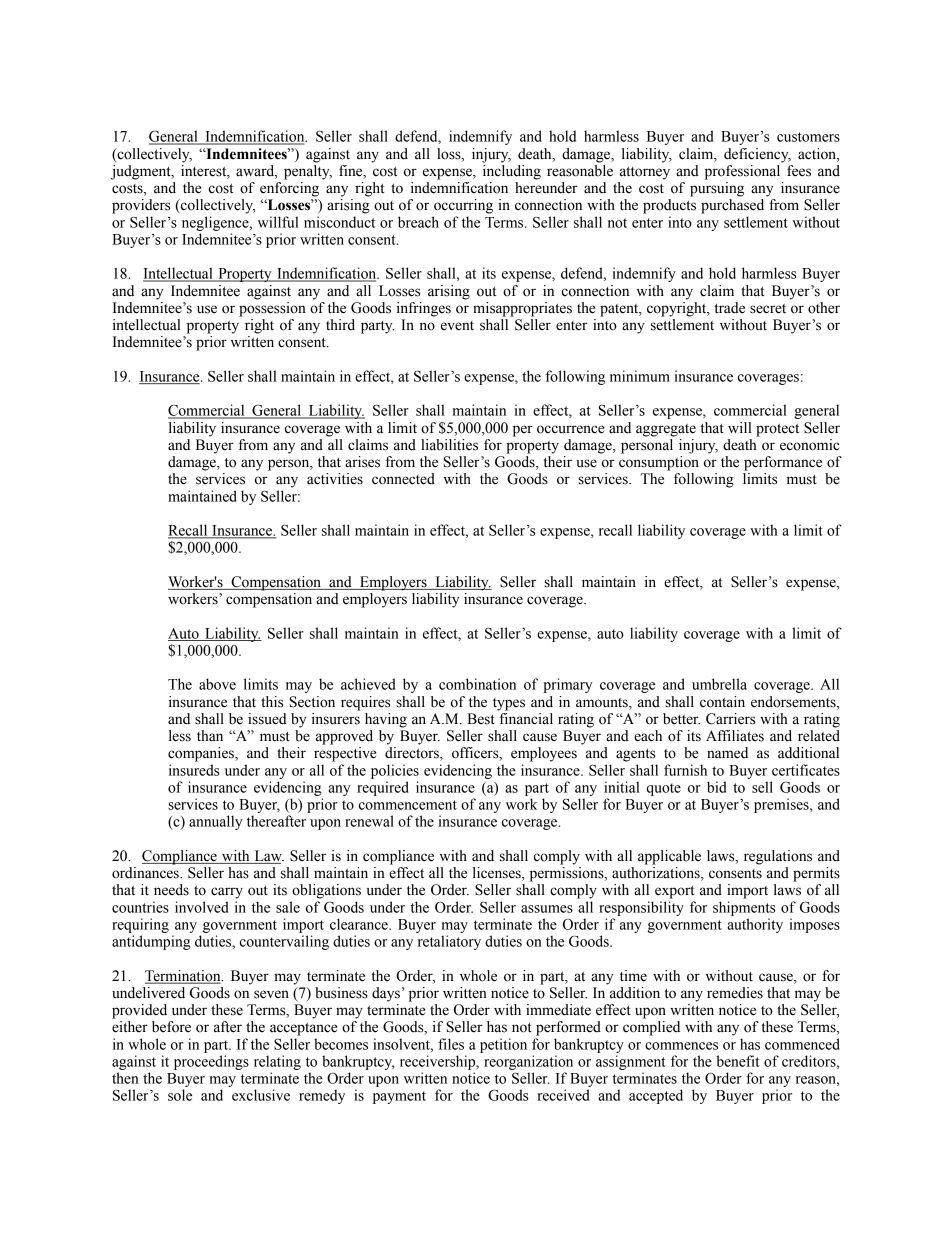 The height and width of the document is (1233, 952). What do you see at coordinates (512, 172) in the document?
I see `including` at bounding box center [512, 172].
